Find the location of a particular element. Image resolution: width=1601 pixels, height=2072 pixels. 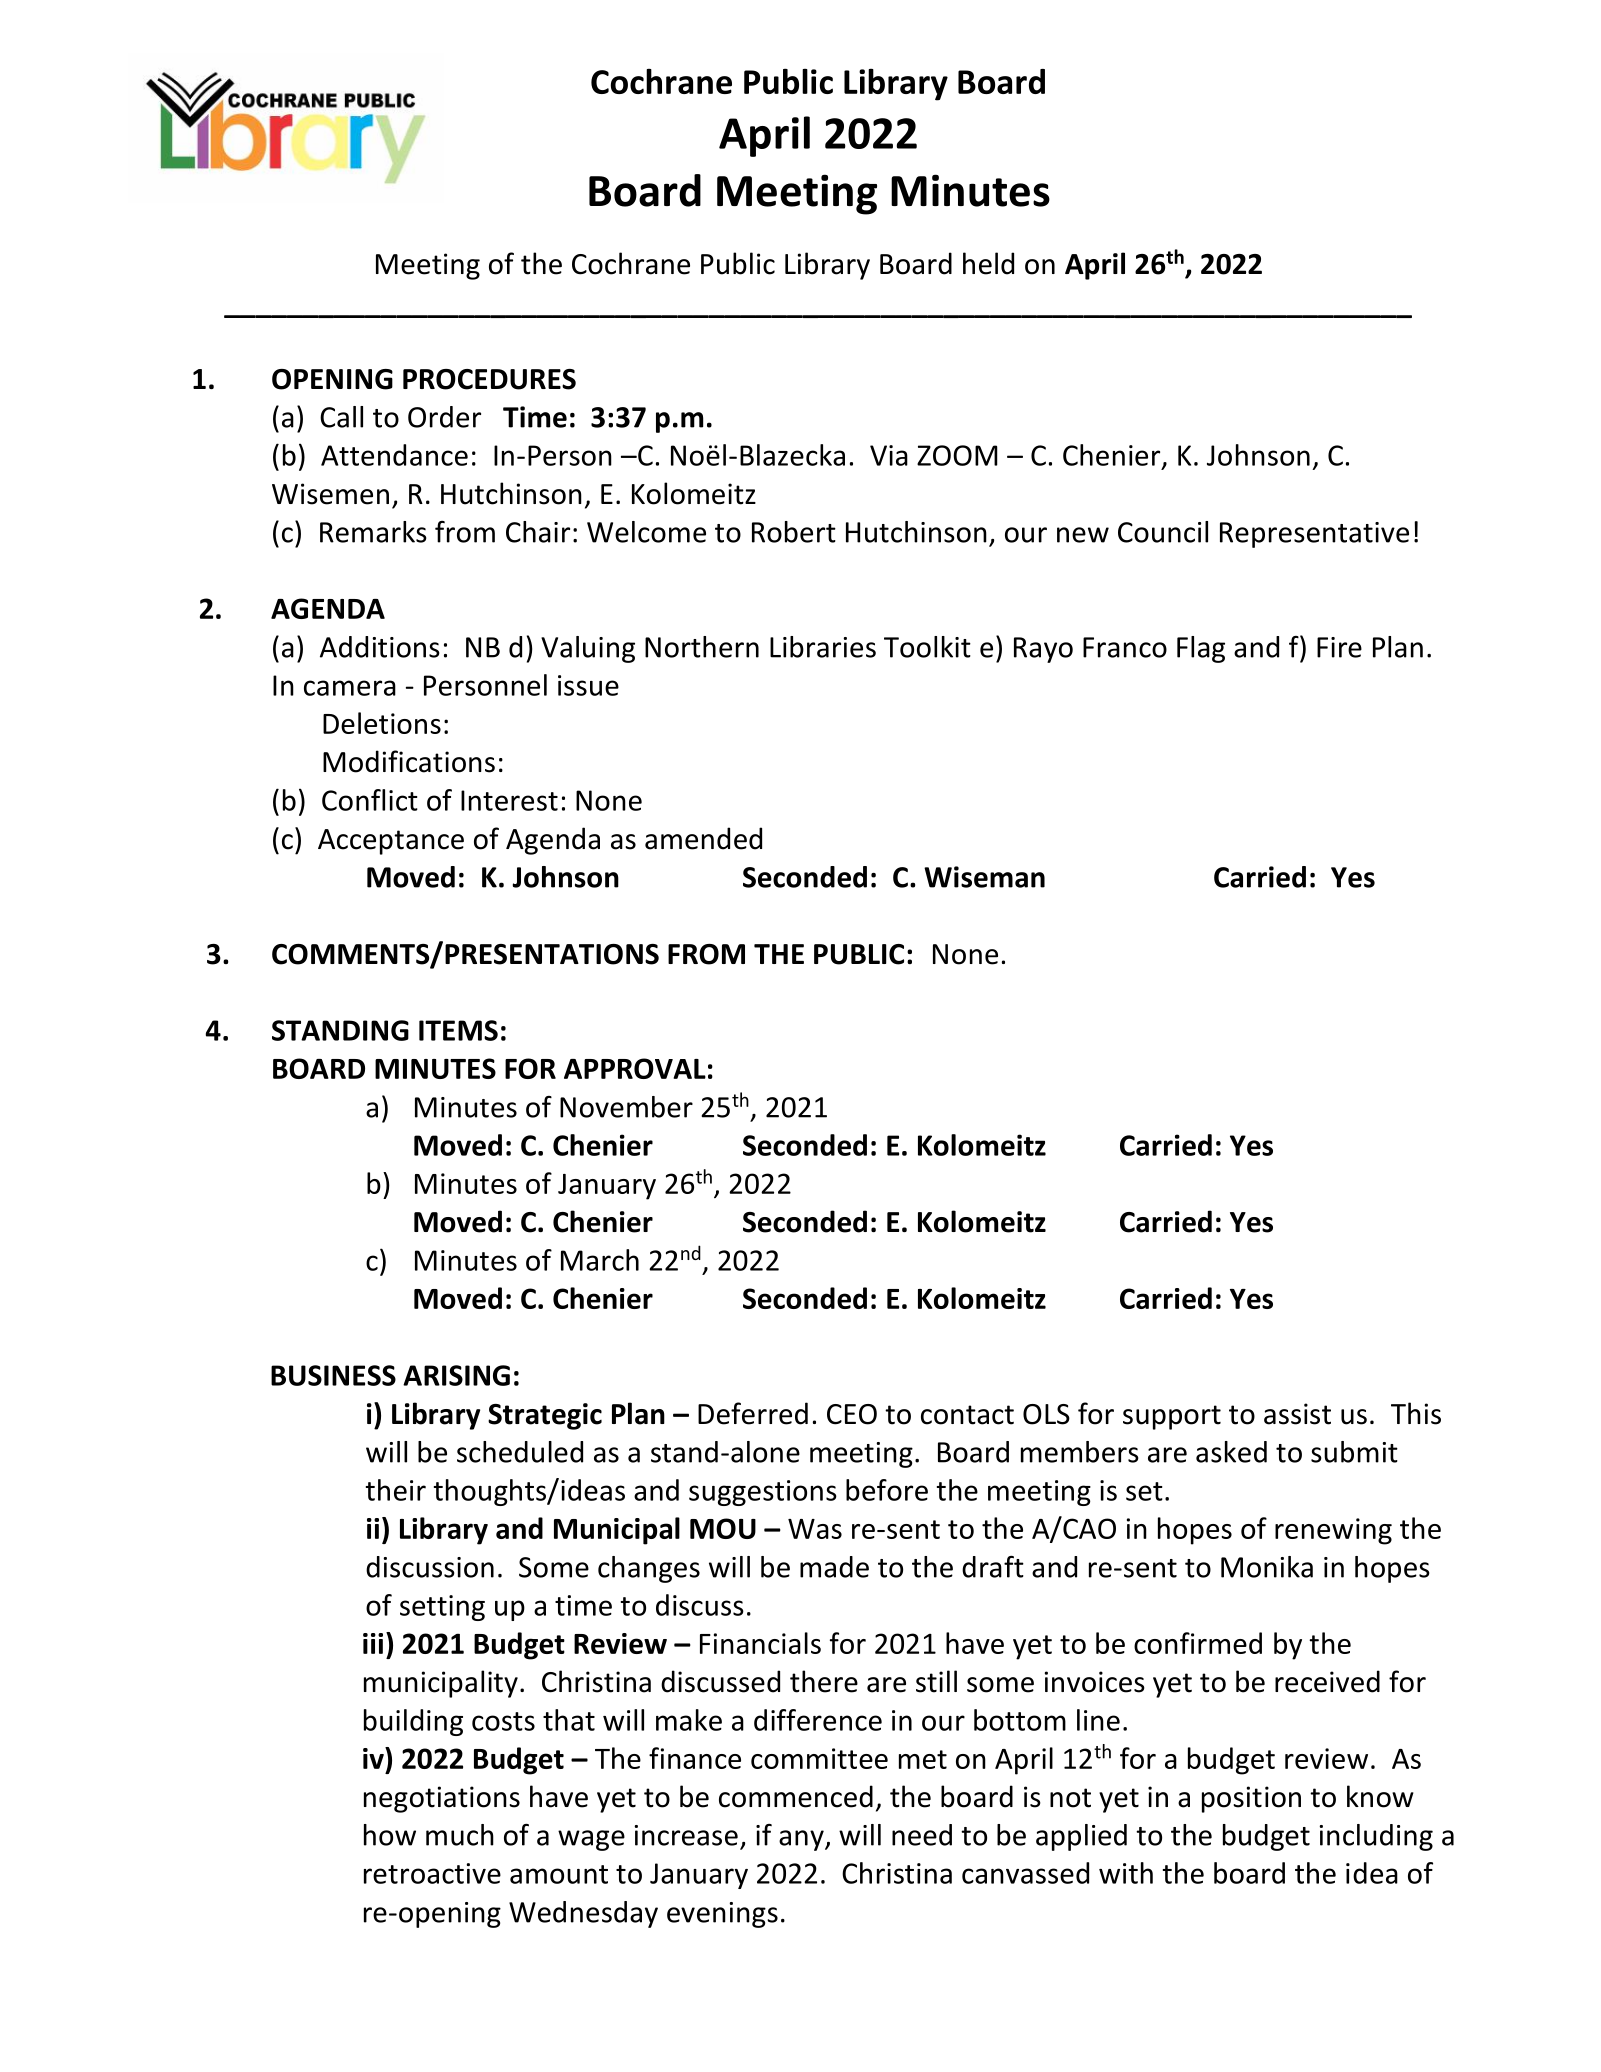

APPROVAL is located at coordinates (635, 1068).
